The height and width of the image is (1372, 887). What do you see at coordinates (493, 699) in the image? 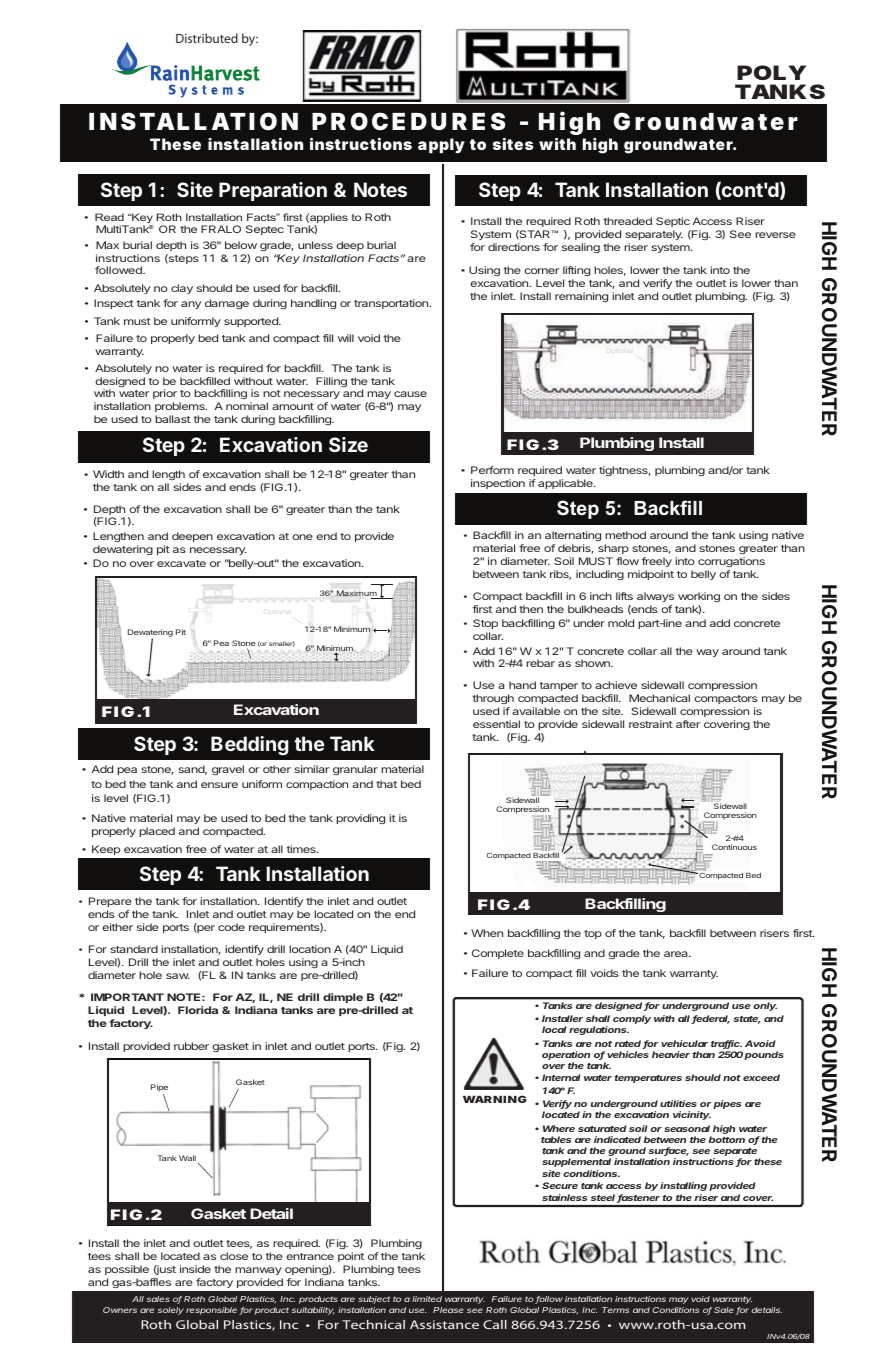
I see `through` at bounding box center [493, 699].
